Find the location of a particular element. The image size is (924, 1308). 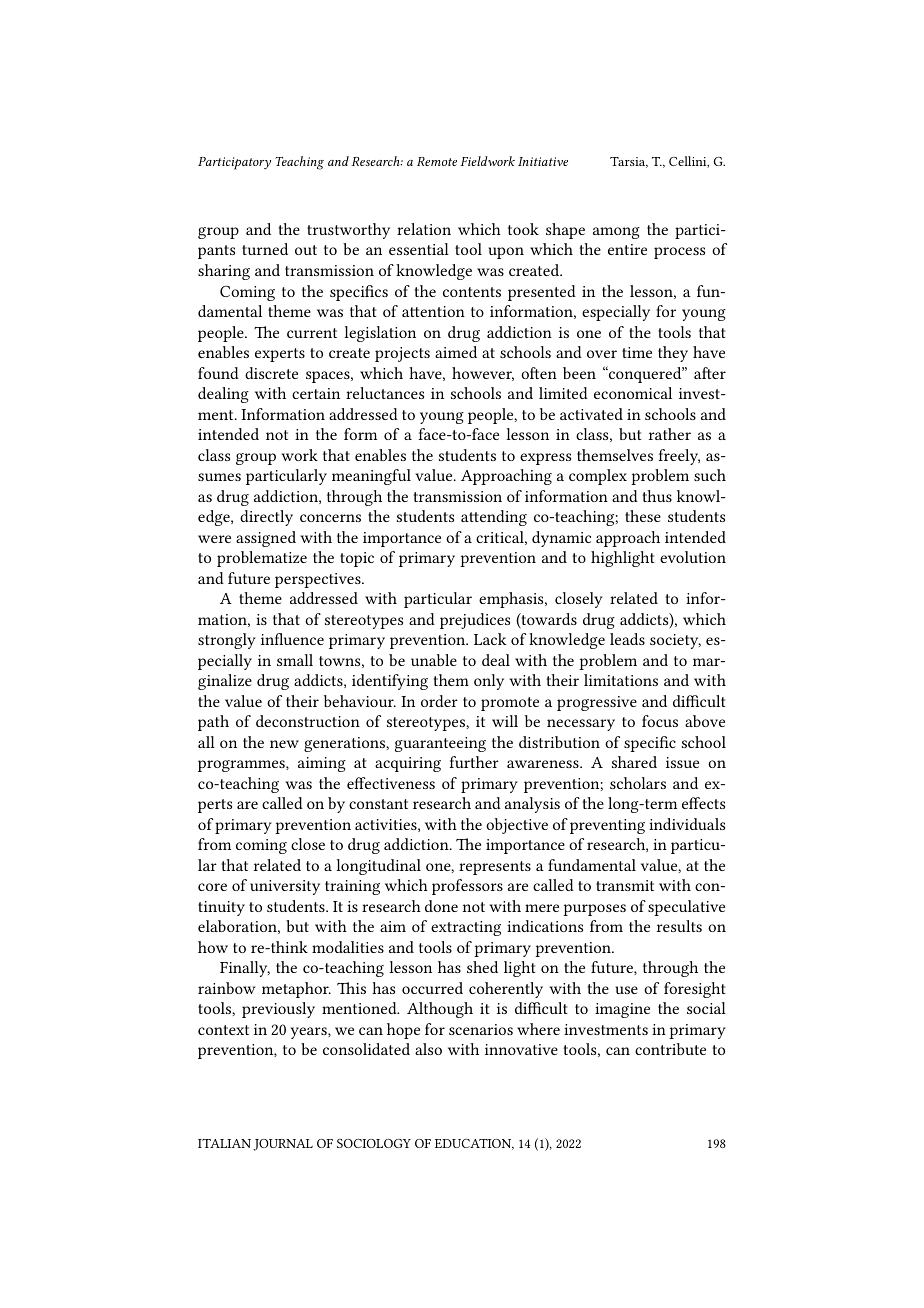

extracting is located at coordinates (466, 928).
